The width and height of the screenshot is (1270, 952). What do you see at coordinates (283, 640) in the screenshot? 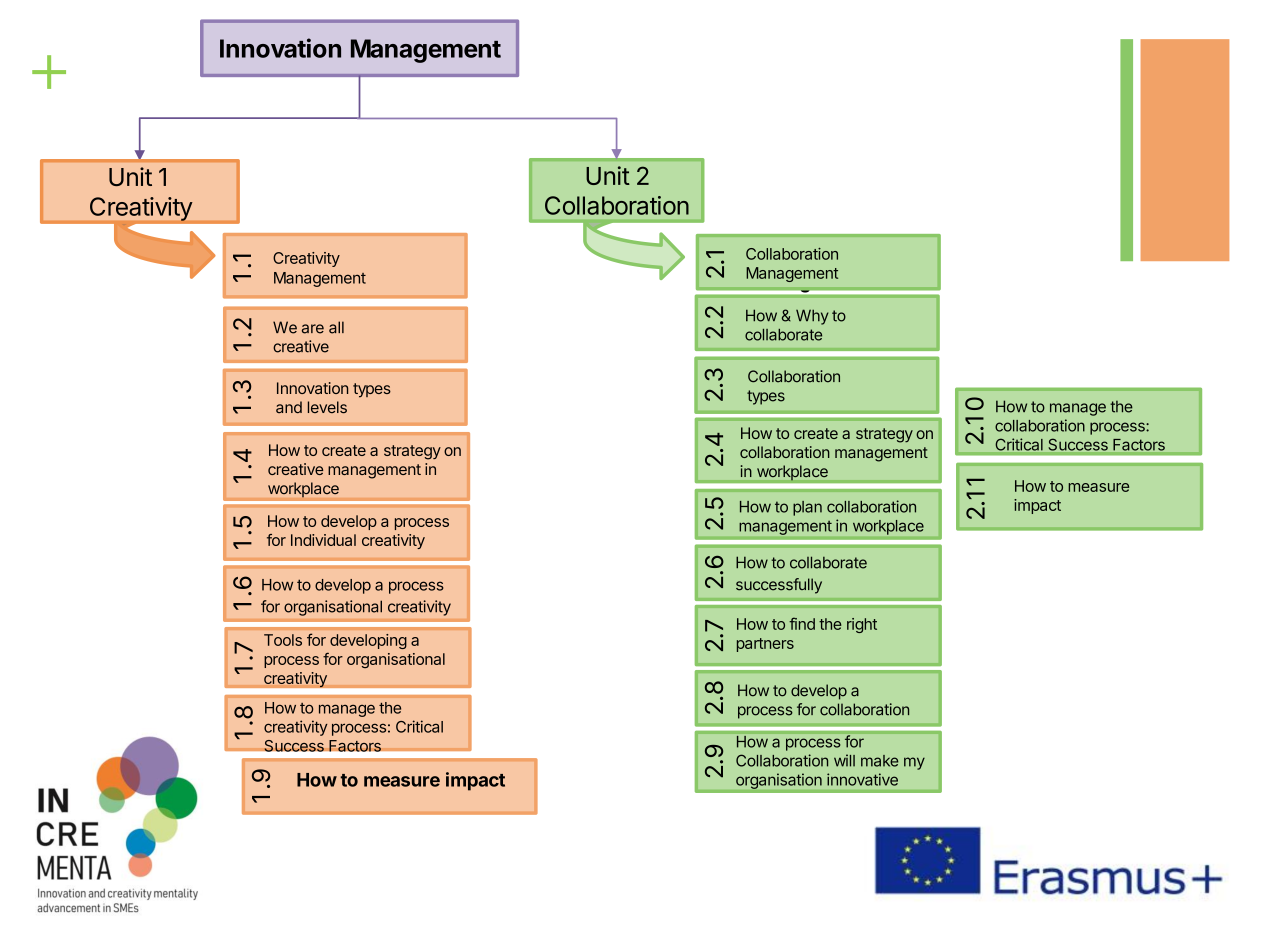
I see `Tools` at bounding box center [283, 640].
